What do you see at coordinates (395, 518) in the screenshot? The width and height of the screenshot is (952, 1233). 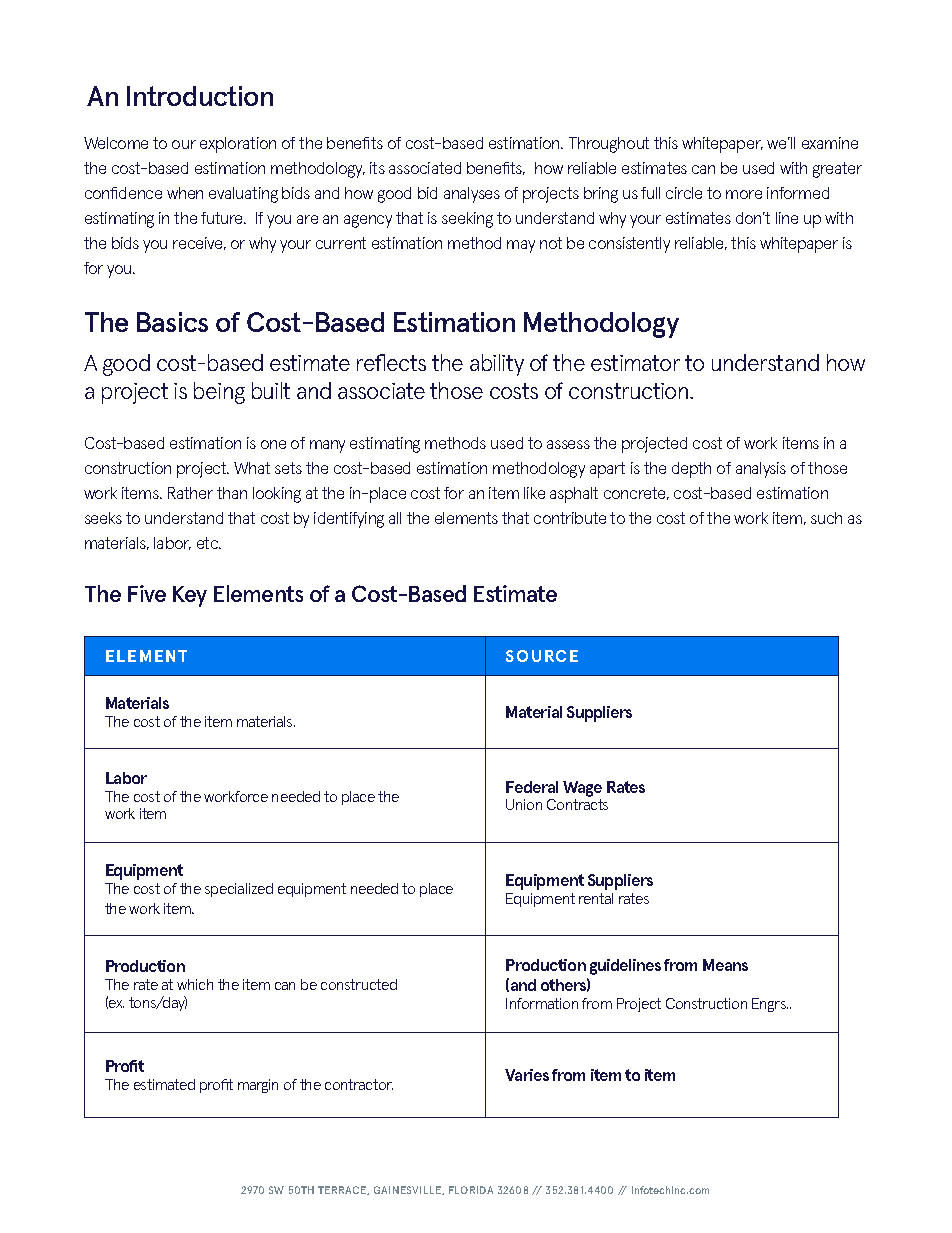 I see `all` at bounding box center [395, 518].
